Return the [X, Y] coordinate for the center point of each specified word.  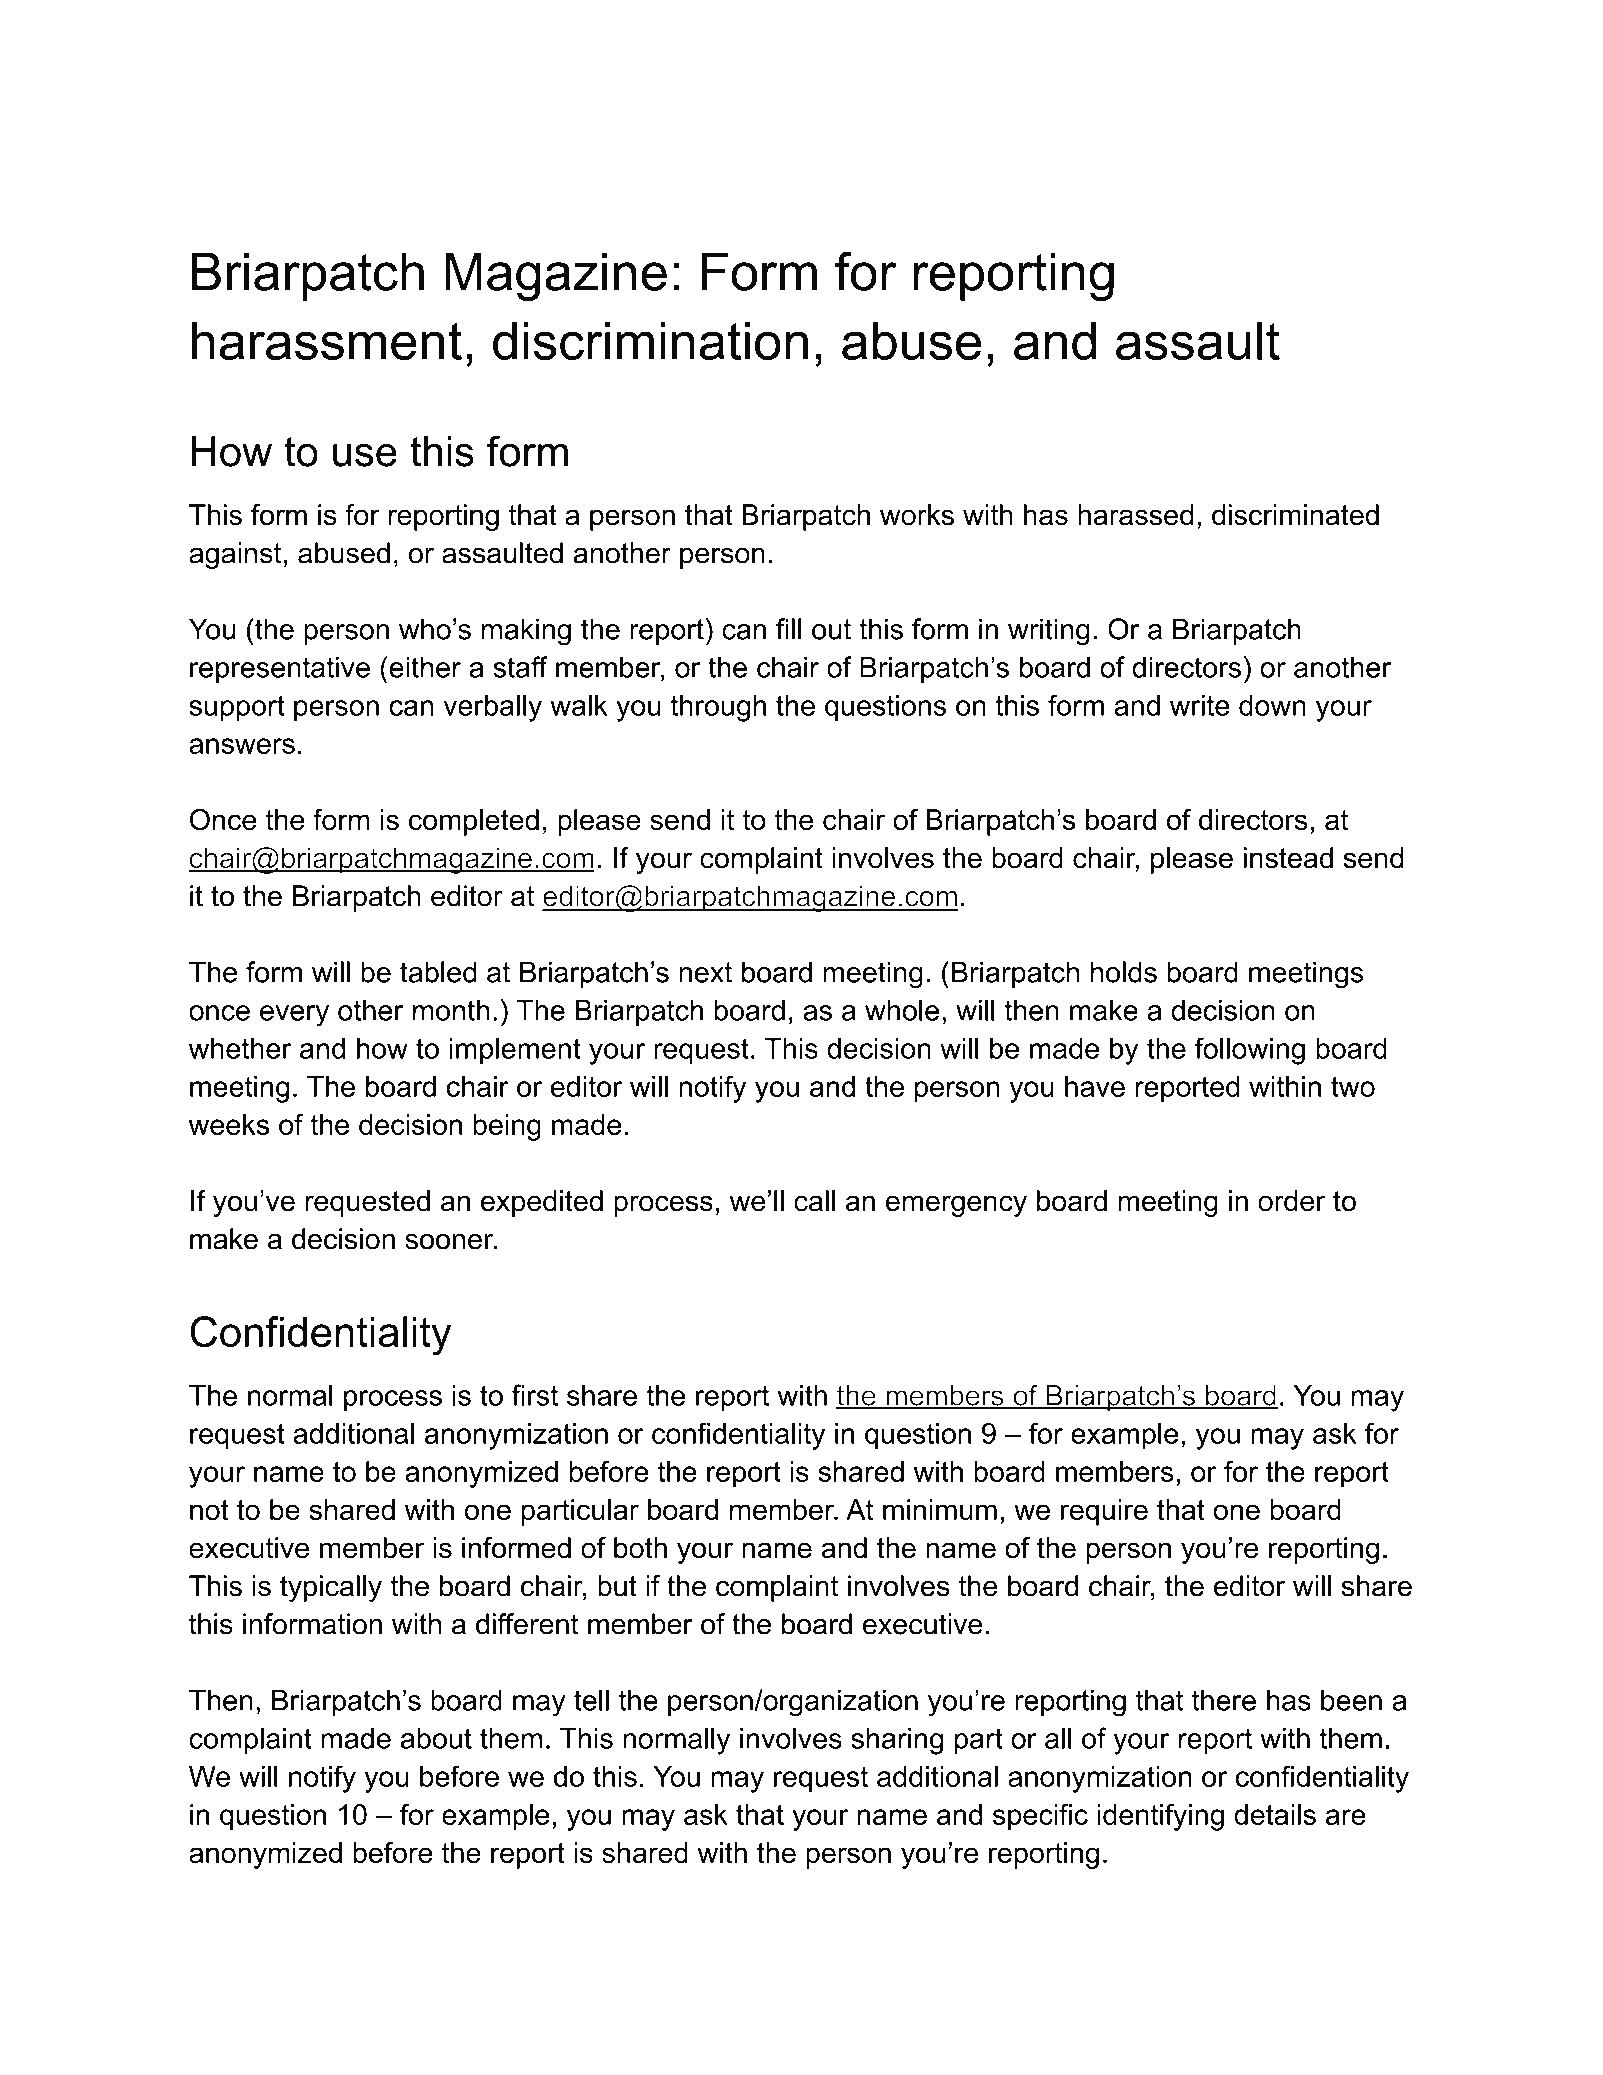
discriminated [1295, 515]
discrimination [650, 341]
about [436, 1738]
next [705, 972]
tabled [438, 972]
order [1291, 1201]
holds [1124, 972]
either [424, 667]
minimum [940, 1509]
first [535, 1395]
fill [789, 629]
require [1104, 1512]
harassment [327, 341]
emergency [956, 1206]
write [1200, 705]
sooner [450, 1241]
